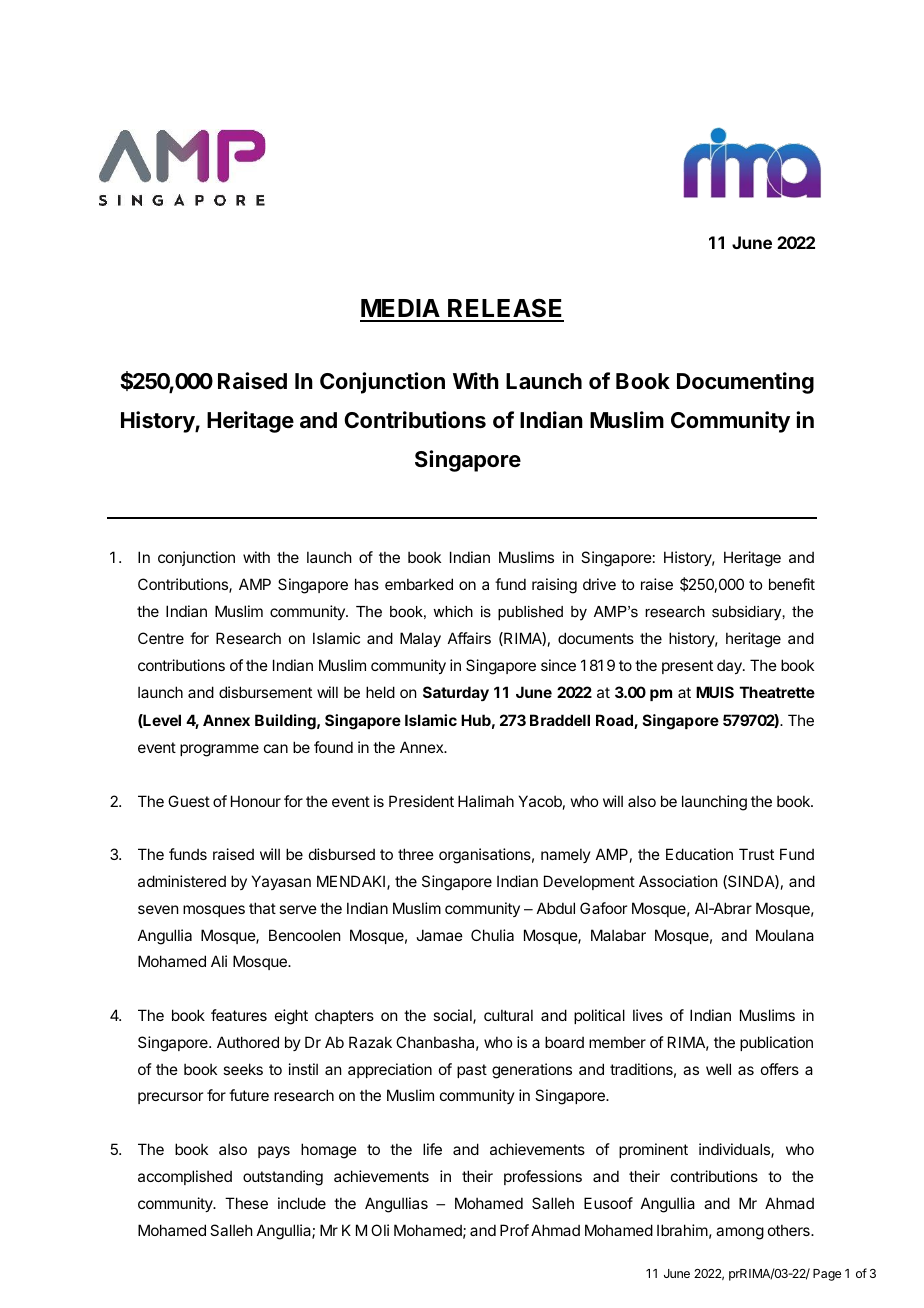 This screenshot has width=924, height=1308. I want to click on benefit, so click(792, 584).
